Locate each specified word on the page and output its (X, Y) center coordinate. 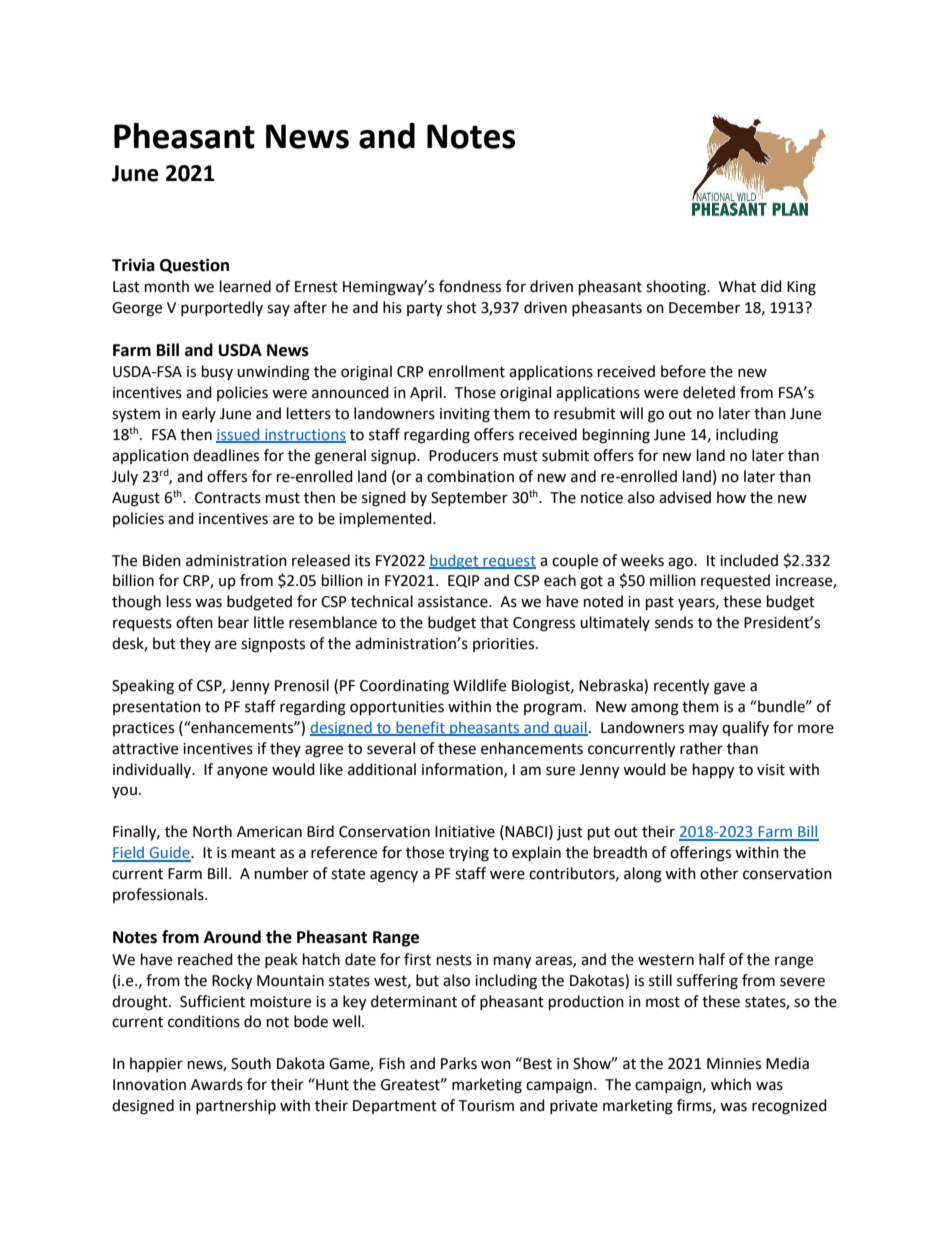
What (737, 286)
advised (685, 497)
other (719, 873)
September (469, 498)
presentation (157, 708)
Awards (217, 1084)
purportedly (222, 308)
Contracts (228, 498)
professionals (159, 895)
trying (469, 854)
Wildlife (479, 685)
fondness (470, 286)
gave (729, 688)
